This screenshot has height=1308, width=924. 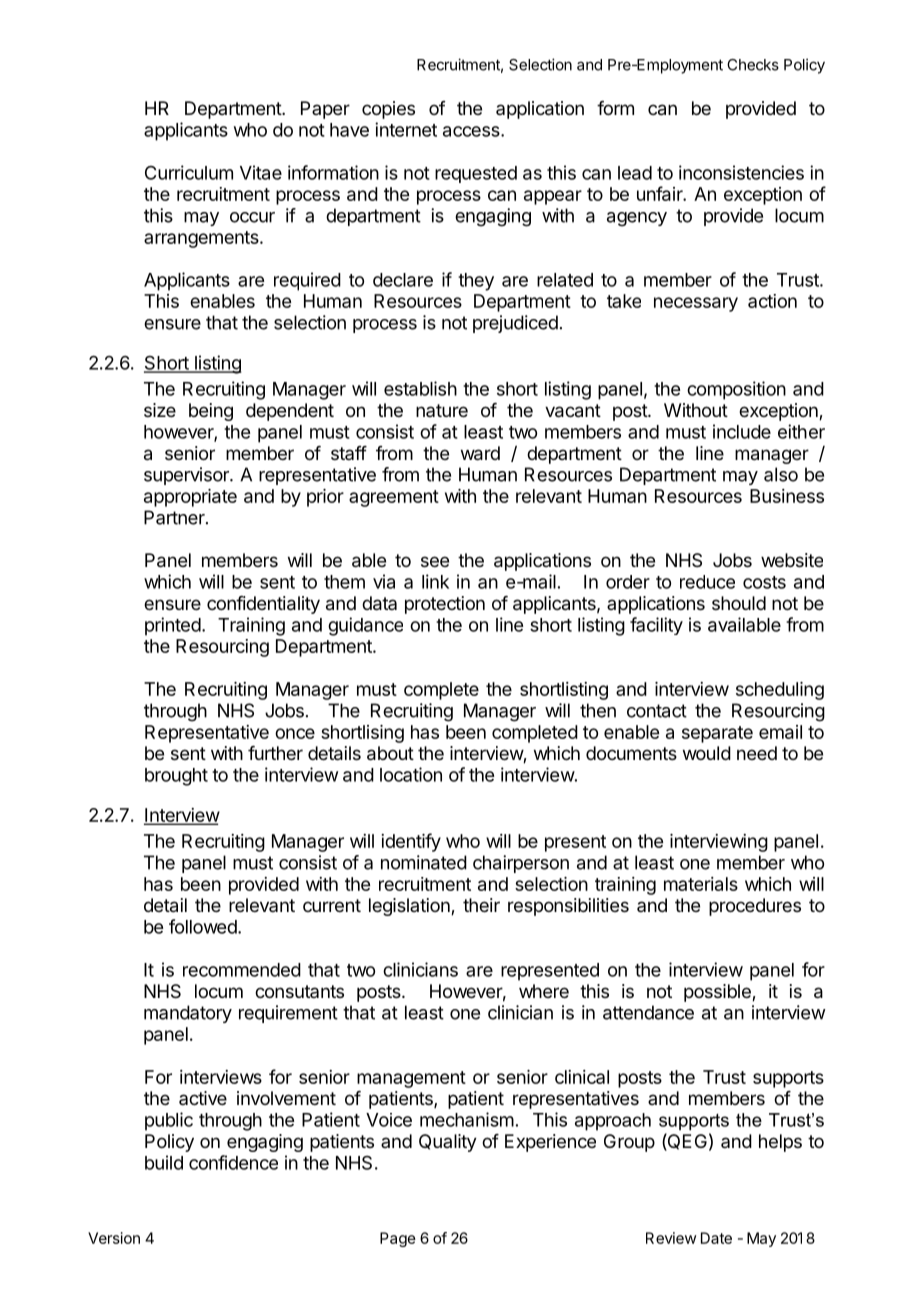 I want to click on ward, so click(x=480, y=453).
